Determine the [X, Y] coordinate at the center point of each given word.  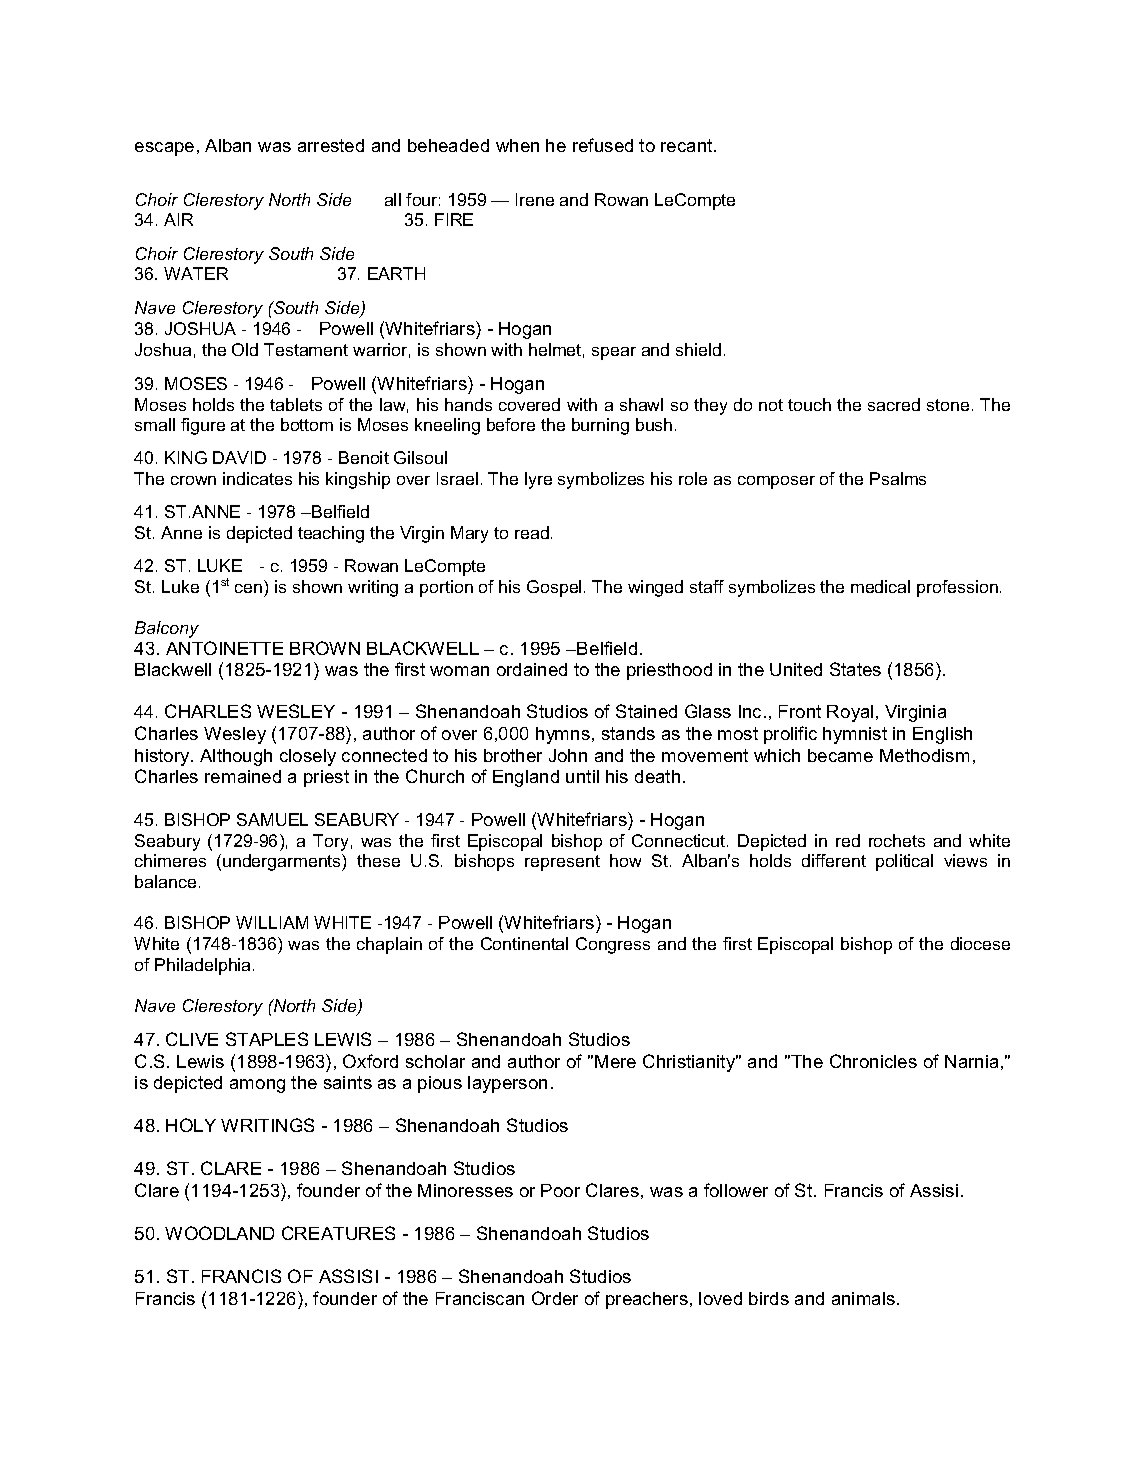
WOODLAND [219, 1233]
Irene [535, 199]
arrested [331, 145]
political [904, 862]
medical [880, 586]
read [532, 532]
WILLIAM [272, 922]
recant [688, 145]
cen [248, 588]
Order [555, 1298]
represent [562, 863]
